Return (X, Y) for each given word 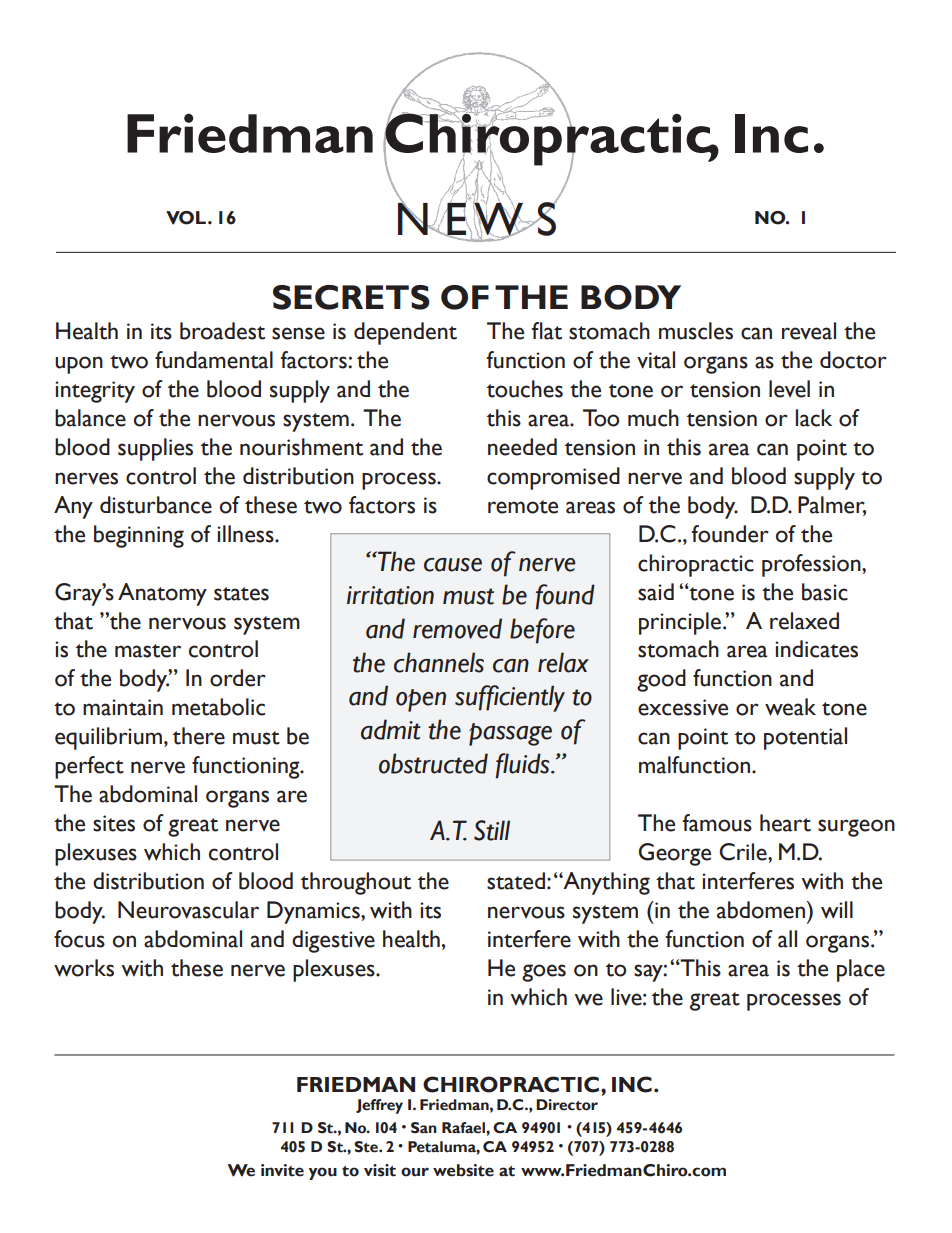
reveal (809, 331)
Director (567, 1105)
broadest (222, 331)
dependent (405, 333)
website (463, 1170)
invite (282, 1170)
